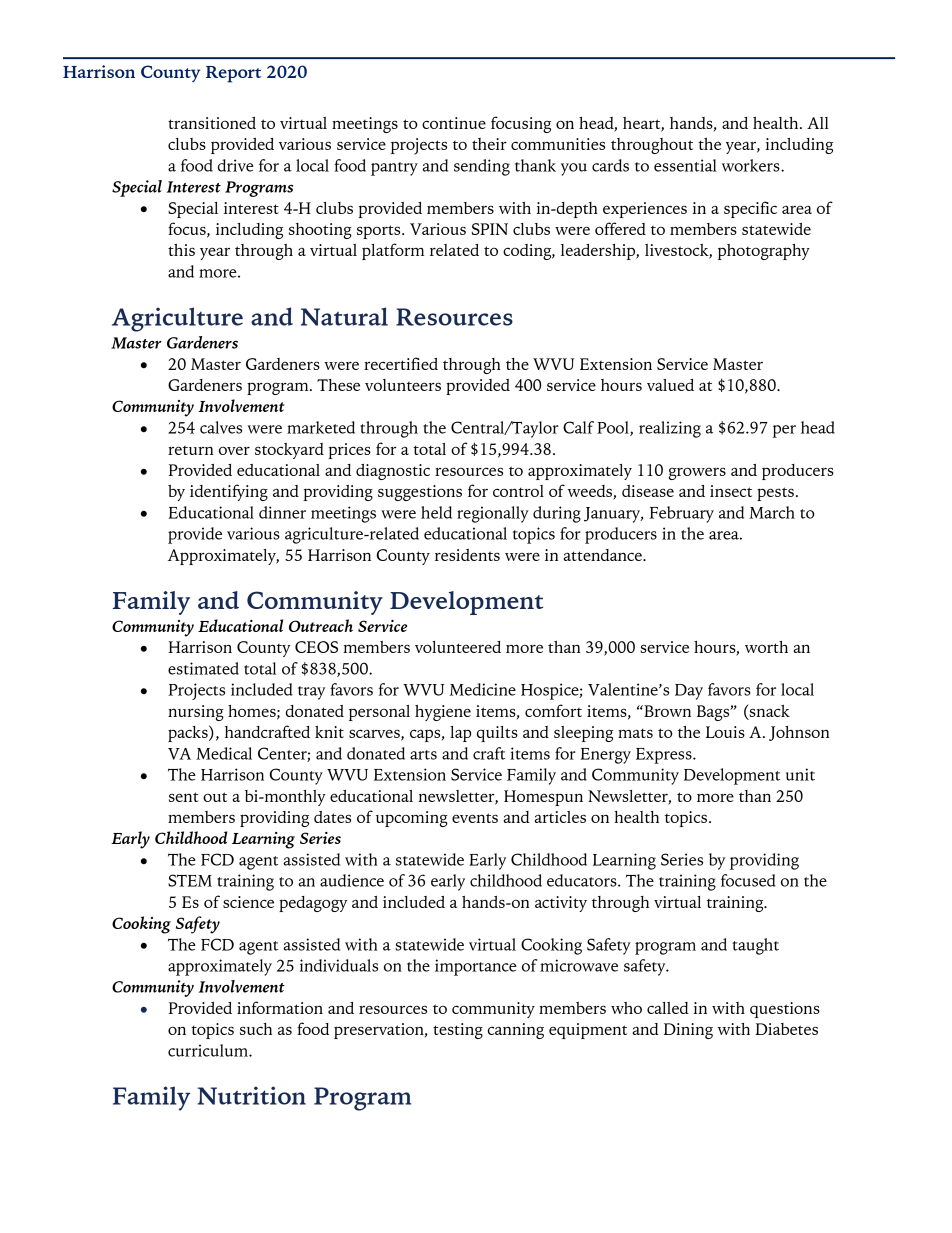 The image size is (952, 1233). I want to click on Outreach, so click(321, 625).
